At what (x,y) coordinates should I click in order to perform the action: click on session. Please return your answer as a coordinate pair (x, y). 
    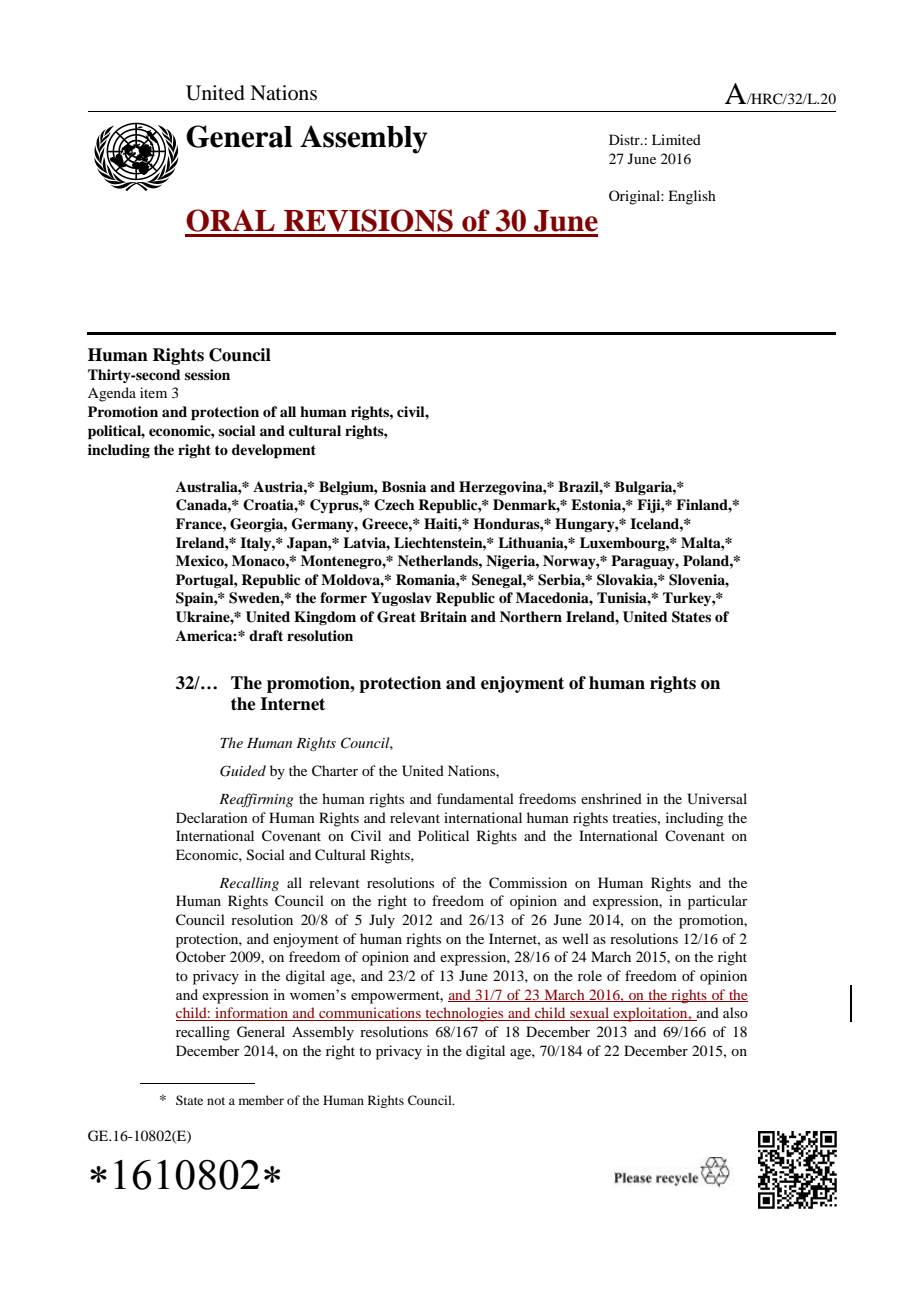
    Looking at the image, I should click on (207, 374).
